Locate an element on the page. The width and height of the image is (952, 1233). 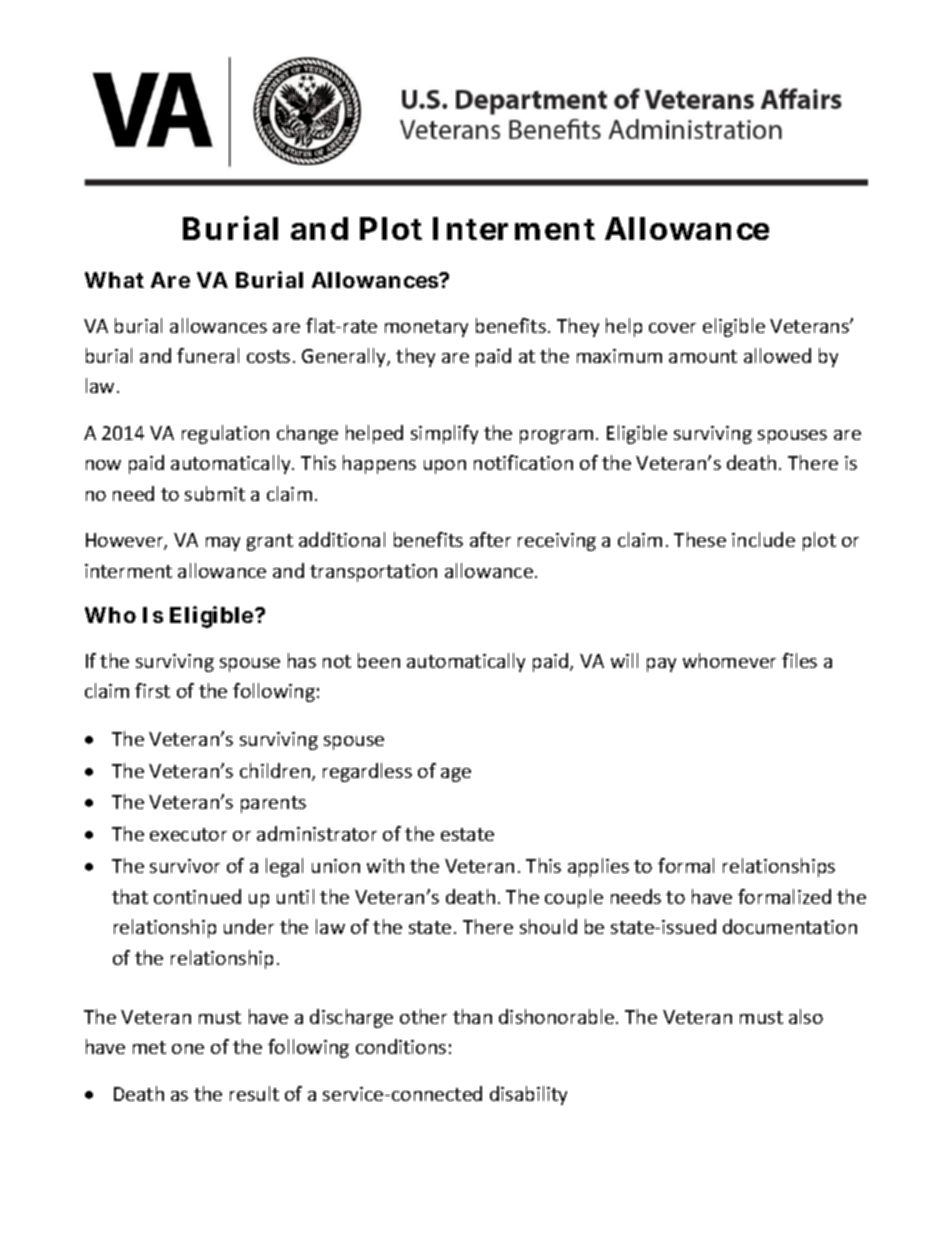
monetary is located at coordinates (426, 328).
